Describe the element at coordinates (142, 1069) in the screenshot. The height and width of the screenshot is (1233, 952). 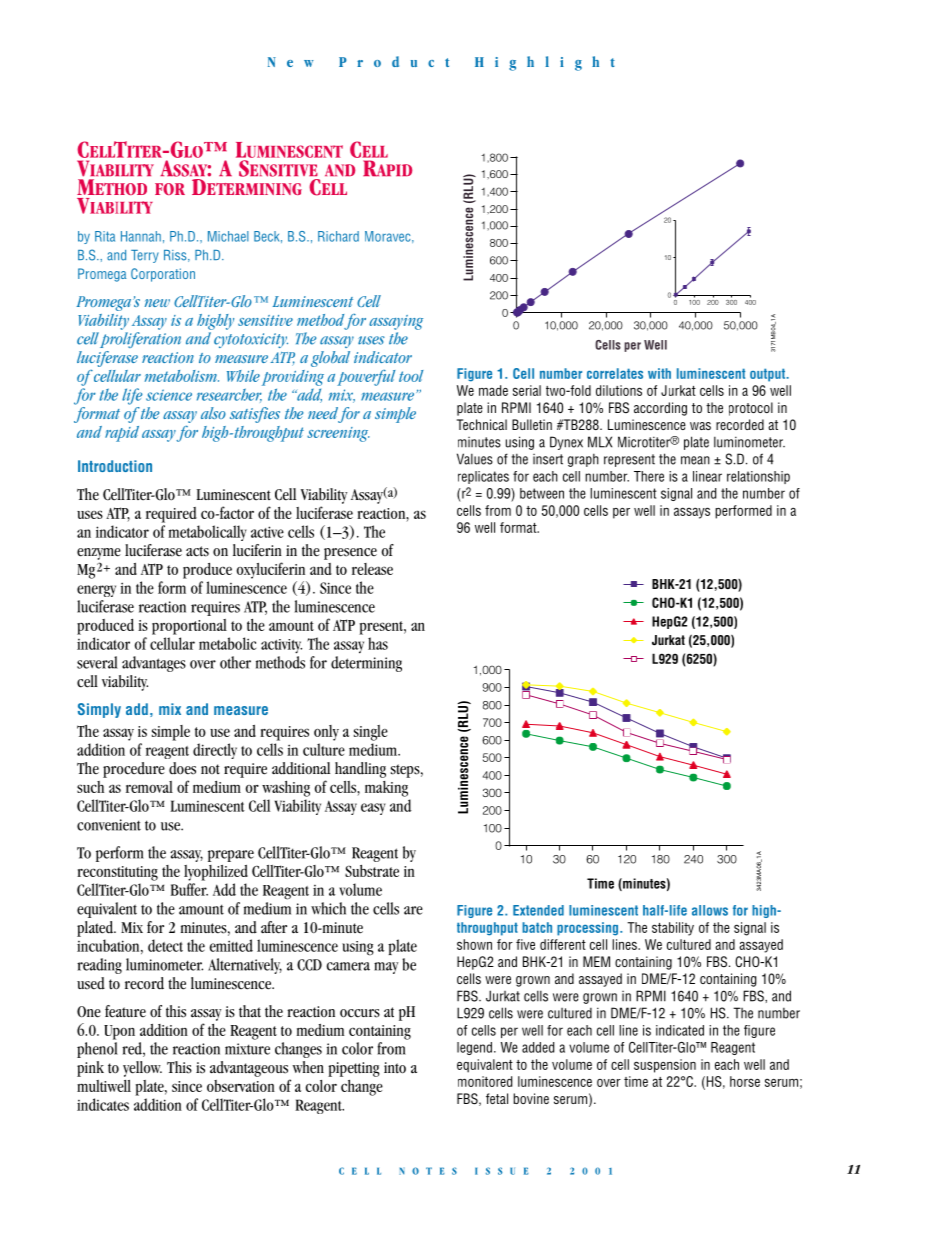
I see `yellow` at that location.
